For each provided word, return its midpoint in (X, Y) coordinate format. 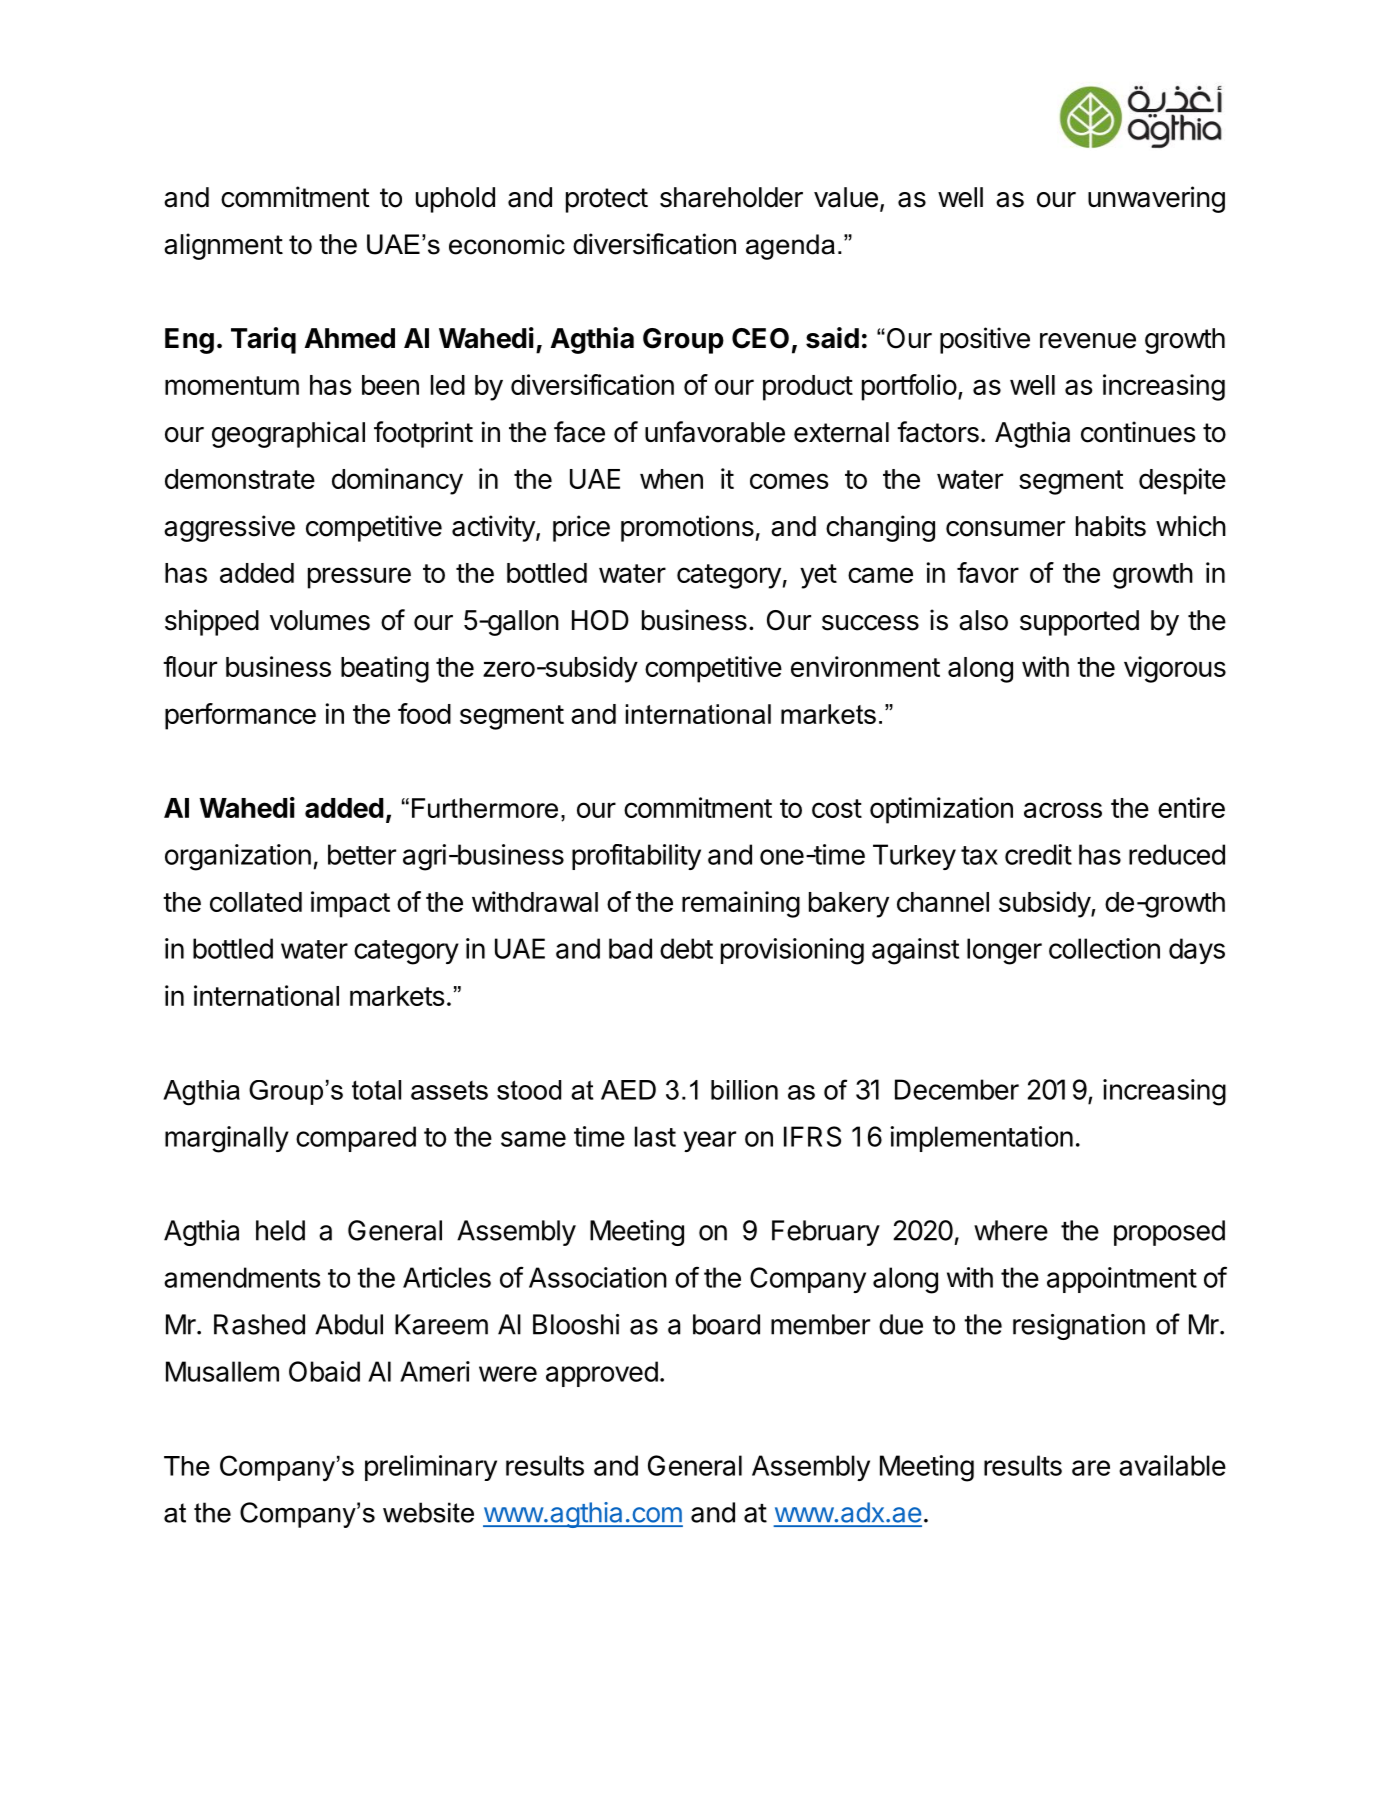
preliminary (431, 1468)
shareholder (731, 197)
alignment (223, 246)
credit (1038, 854)
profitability (636, 857)
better (362, 854)
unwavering (1156, 199)
